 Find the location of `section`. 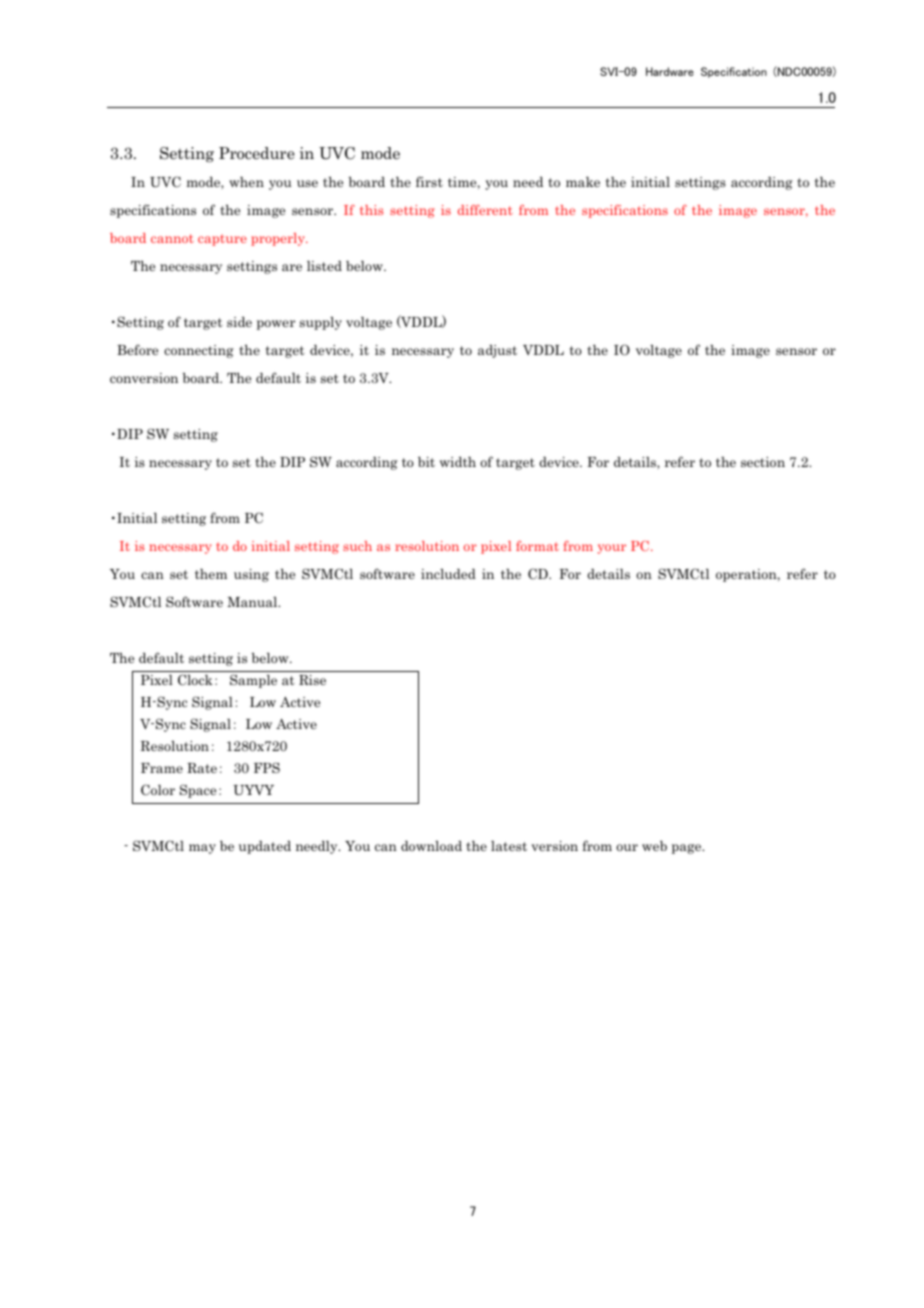

section is located at coordinates (763, 462).
